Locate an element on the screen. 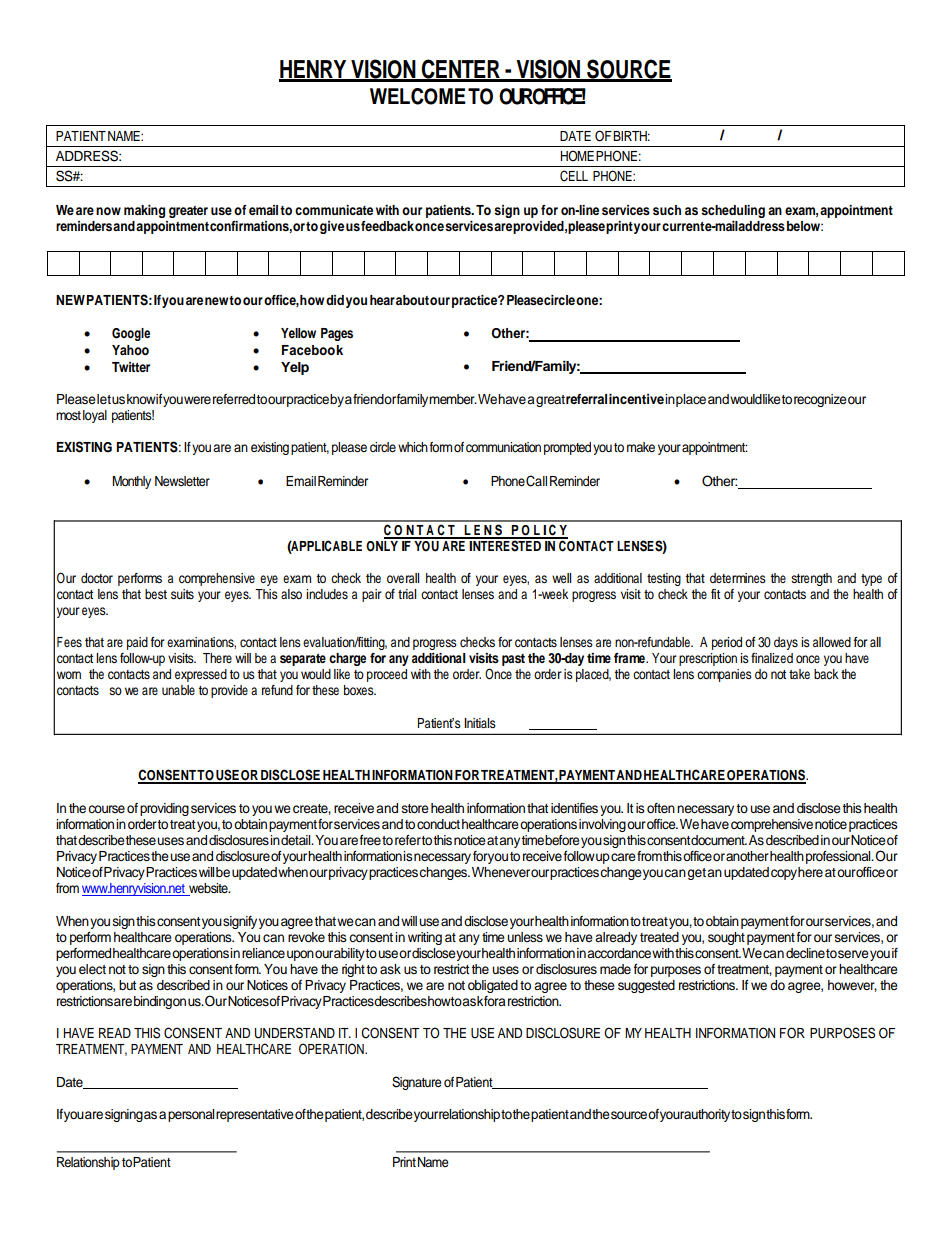 The height and width of the screenshot is (1233, 952). obligated is located at coordinates (493, 986).
